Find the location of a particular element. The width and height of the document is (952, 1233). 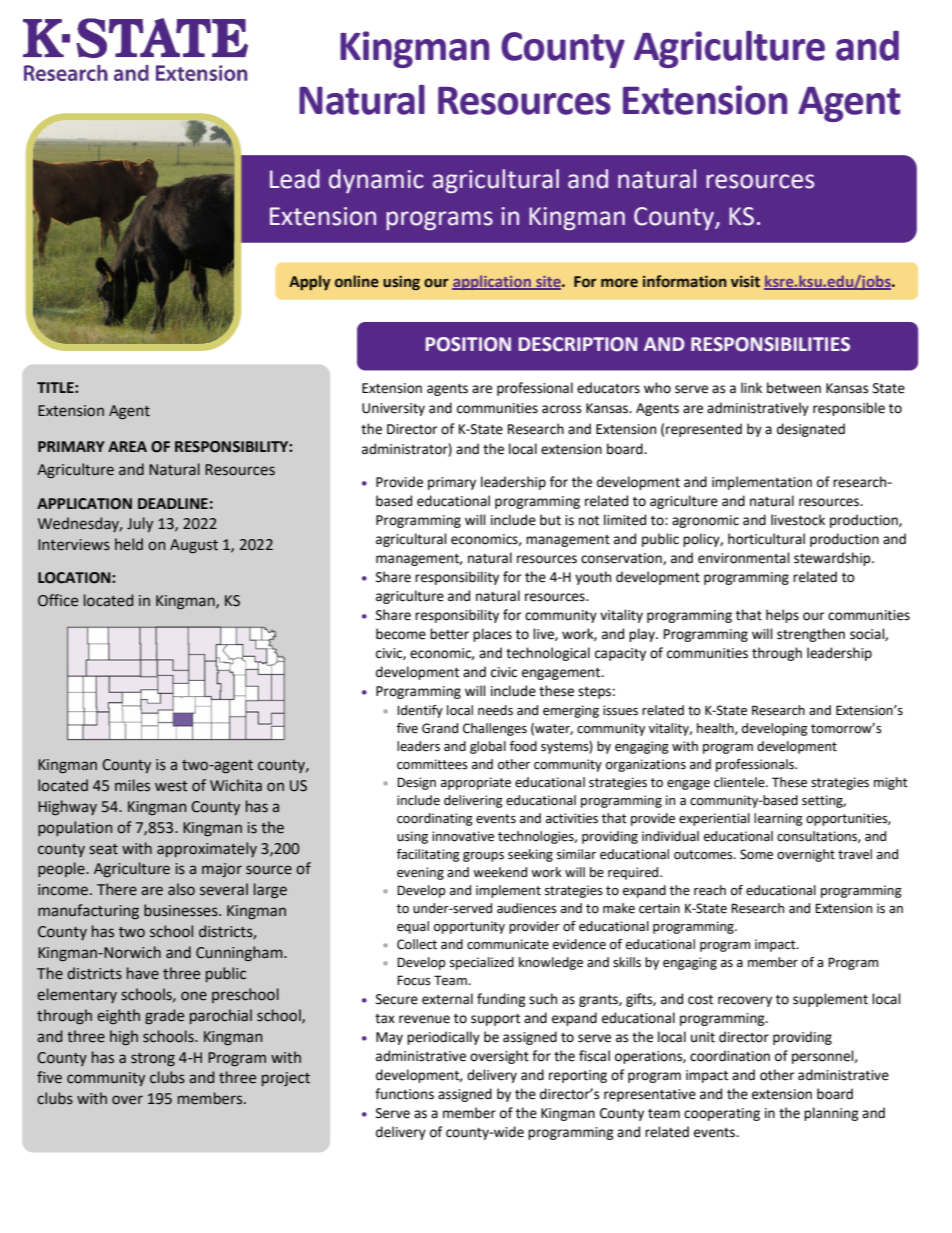

planning is located at coordinates (831, 1114).
